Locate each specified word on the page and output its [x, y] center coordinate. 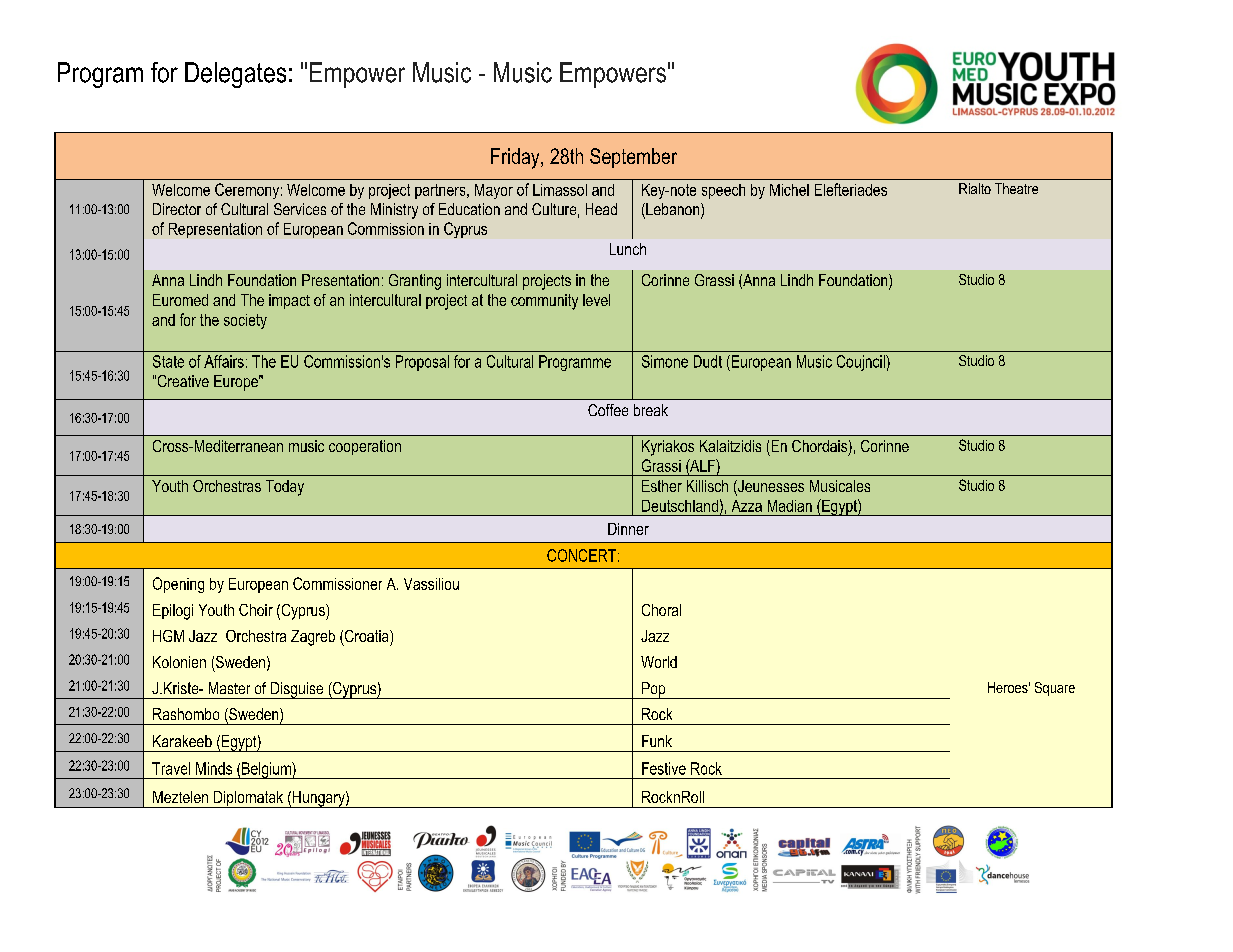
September [633, 158]
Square [1055, 689]
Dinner [628, 529]
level [596, 300]
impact [289, 301]
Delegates [235, 75]
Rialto [975, 188]
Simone [665, 361]
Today [285, 488]
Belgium [266, 770]
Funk [657, 741]
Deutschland [680, 506]
